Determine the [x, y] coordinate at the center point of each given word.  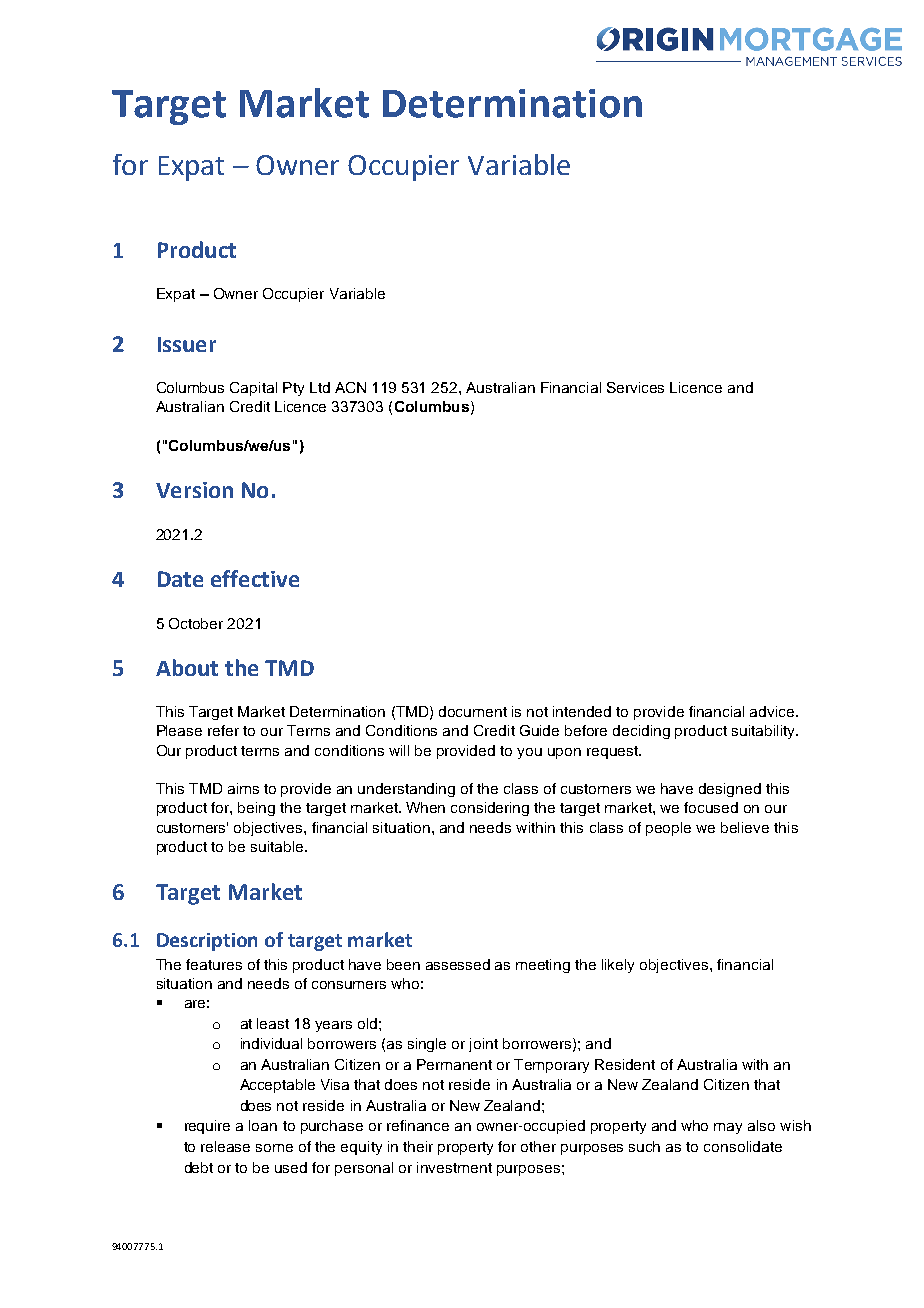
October [196, 623]
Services [635, 387]
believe [745, 827]
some [274, 1148]
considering [490, 809]
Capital [253, 389]
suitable [278, 846]
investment [454, 1167]
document [473, 711]
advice [773, 711]
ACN [350, 387]
